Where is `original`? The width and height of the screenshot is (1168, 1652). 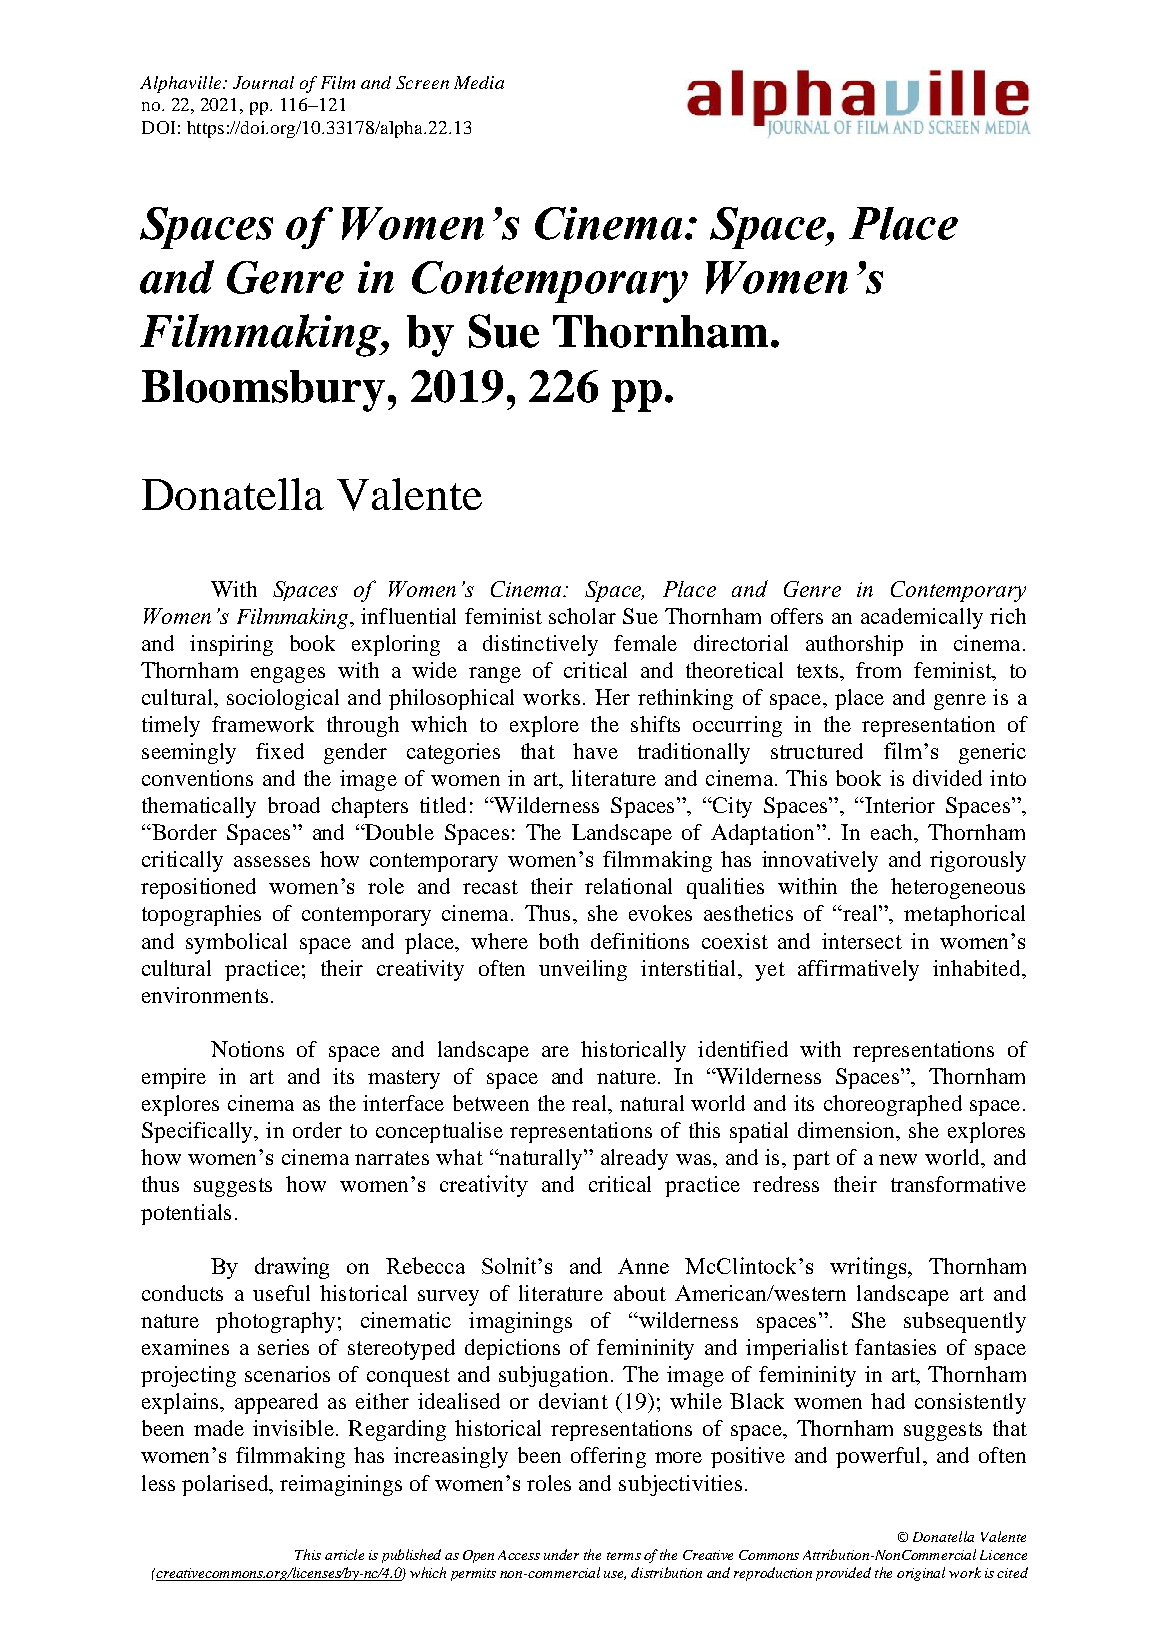
original is located at coordinates (921, 1574).
